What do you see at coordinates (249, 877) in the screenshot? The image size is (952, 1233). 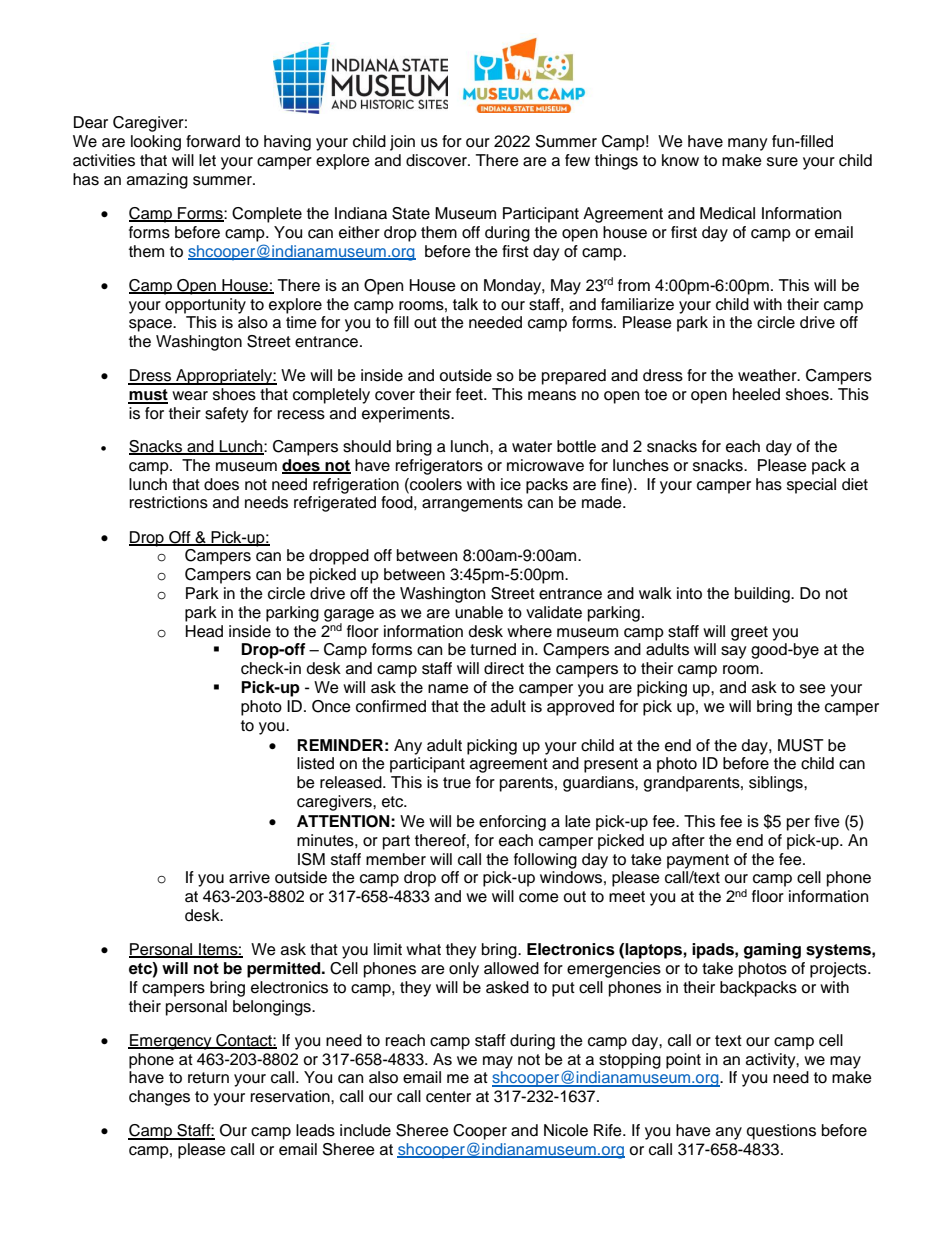 I see `arrive` at bounding box center [249, 877].
